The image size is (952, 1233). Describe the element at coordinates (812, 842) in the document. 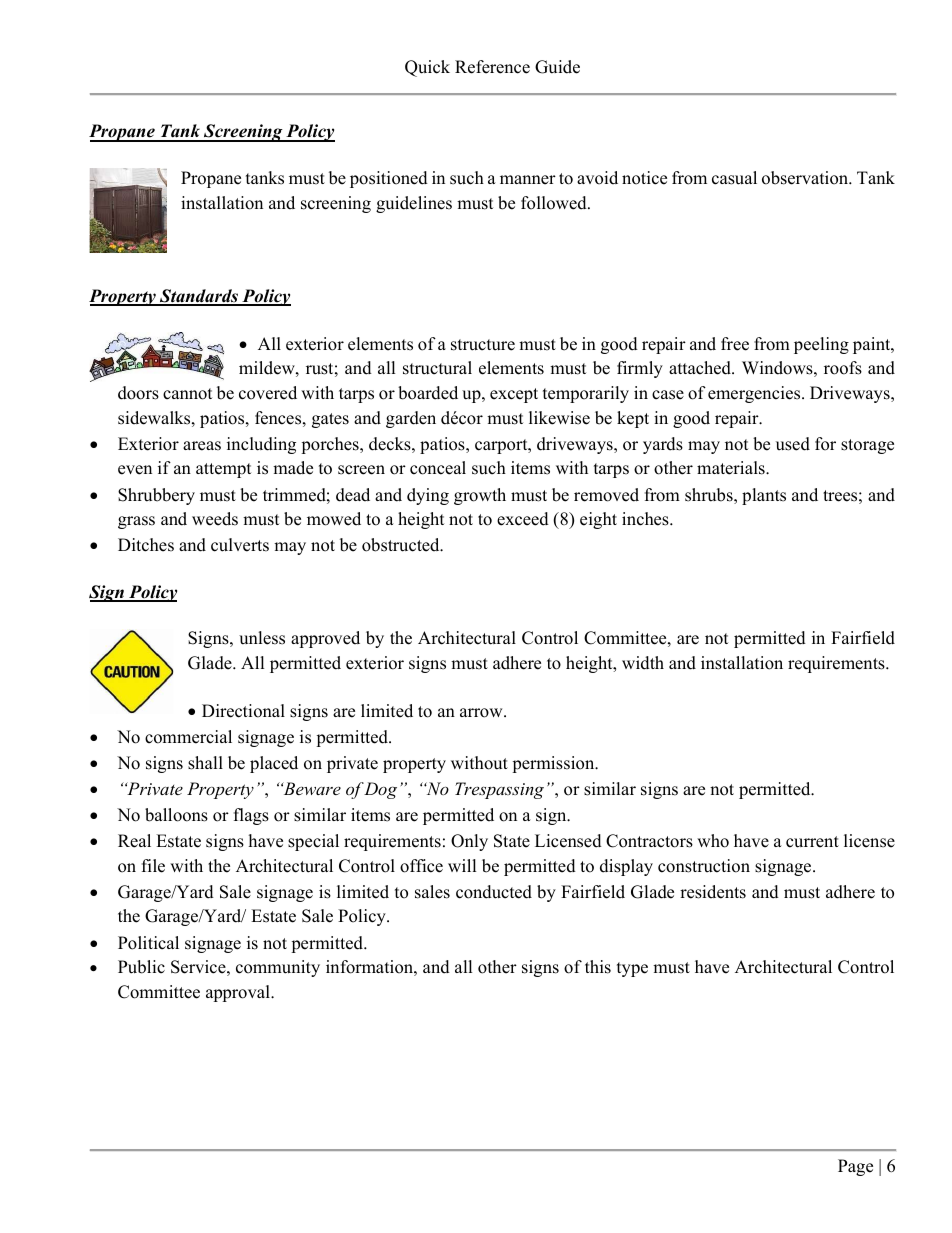

I see `current` at that location.
